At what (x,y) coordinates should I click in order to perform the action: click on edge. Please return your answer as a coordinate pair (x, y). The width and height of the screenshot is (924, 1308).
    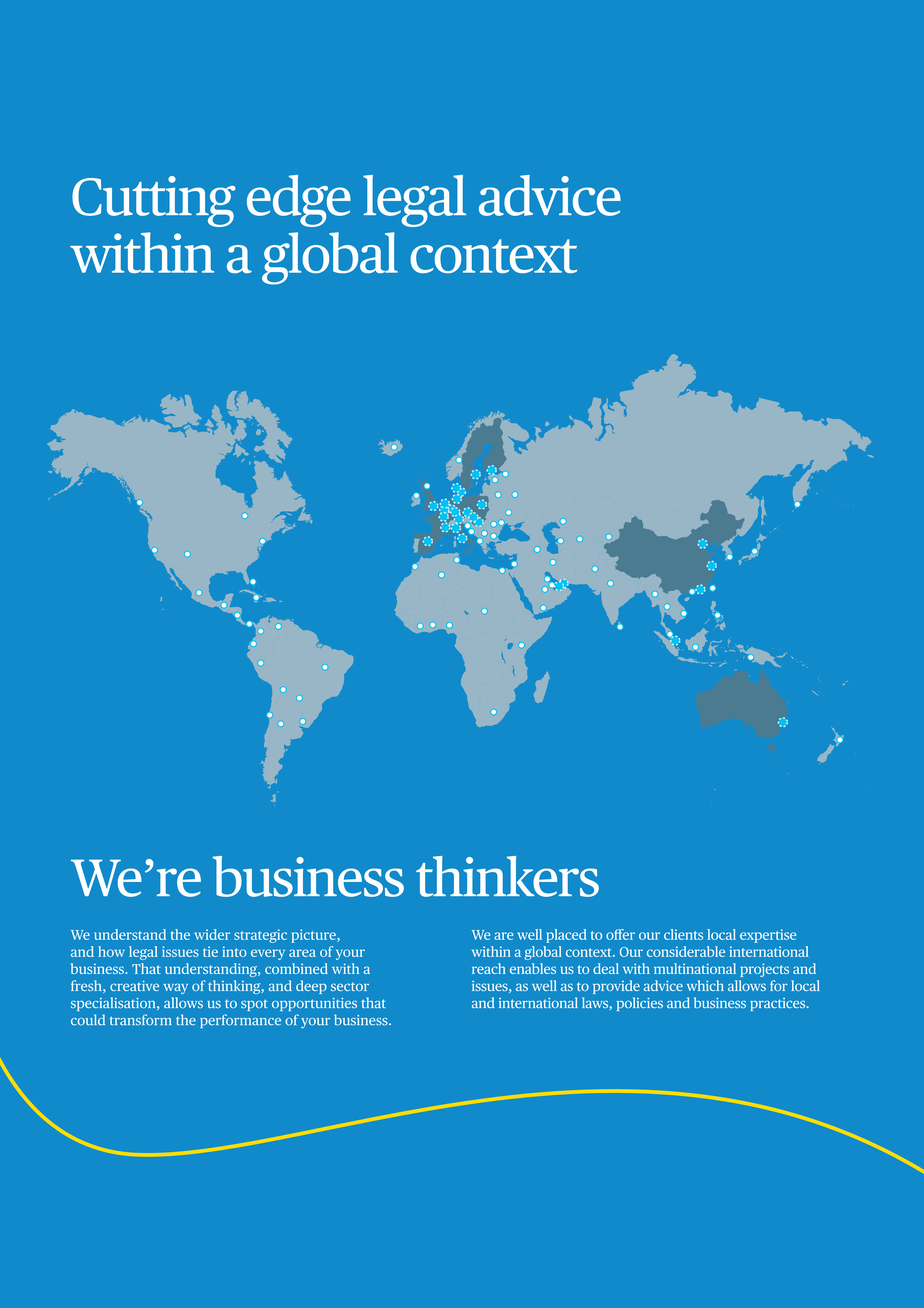
    Looking at the image, I should click on (299, 201).
